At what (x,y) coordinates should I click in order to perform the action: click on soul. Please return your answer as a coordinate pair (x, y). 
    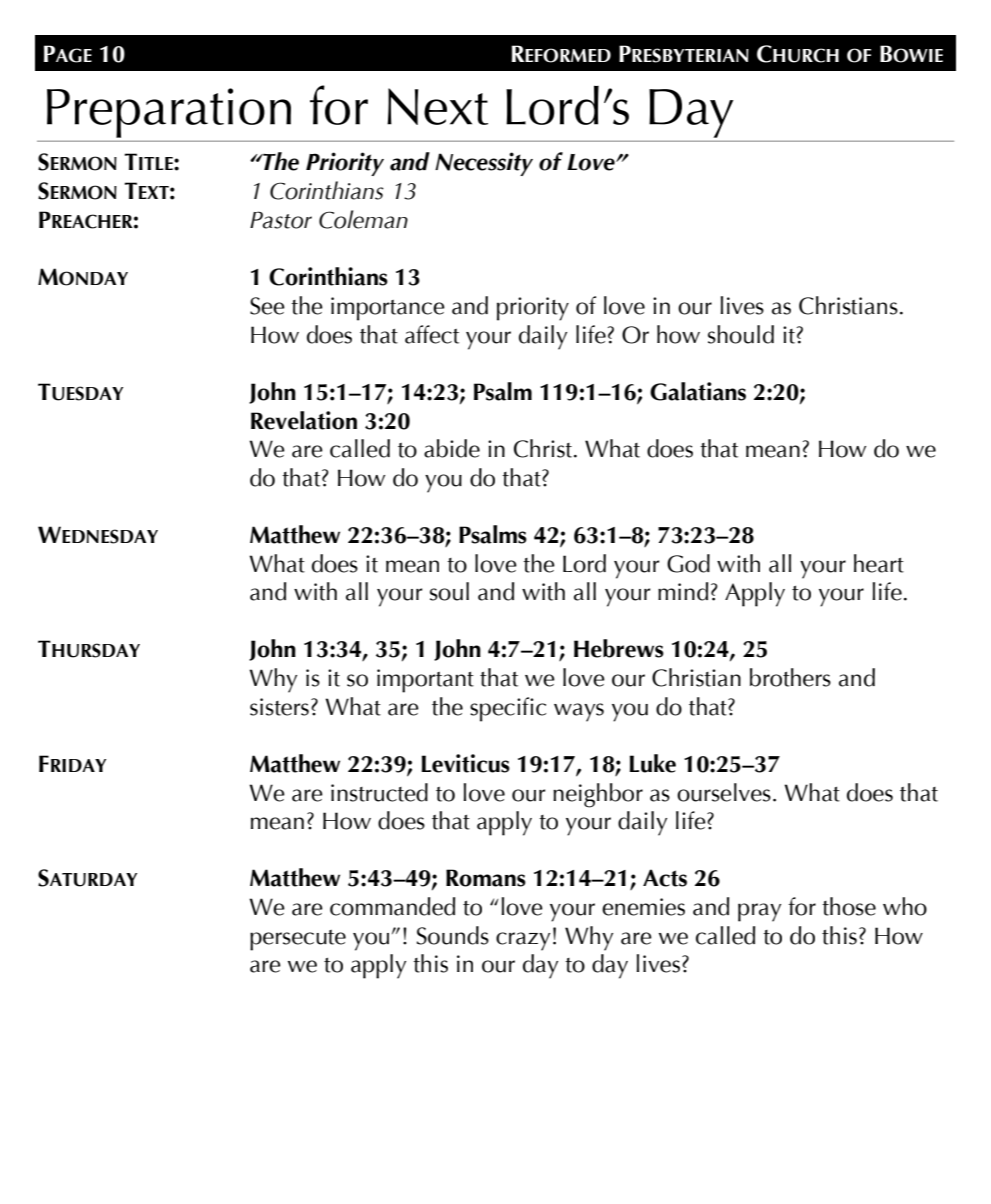
    Looking at the image, I should click on (449, 591).
